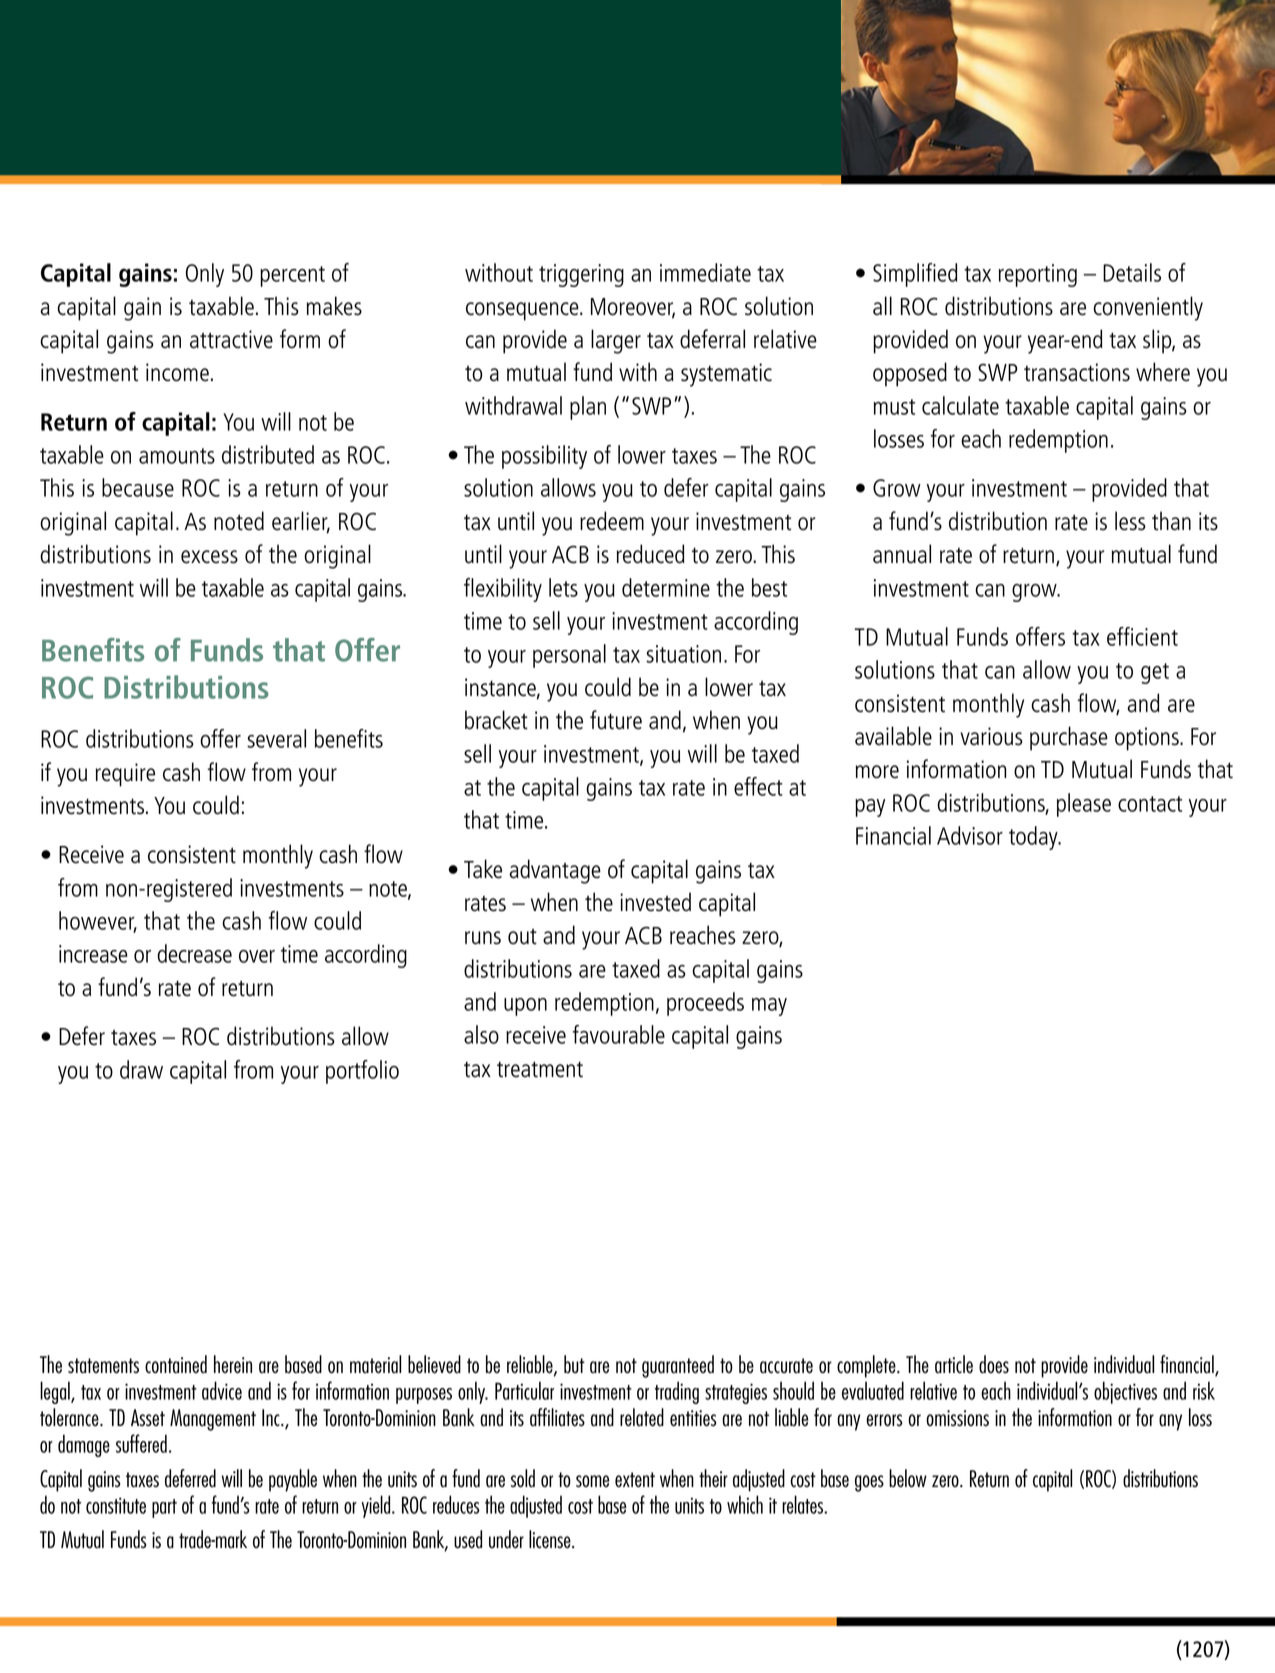 This screenshot has height=1673, width=1275. What do you see at coordinates (1142, 636) in the screenshot?
I see `efficient` at bounding box center [1142, 636].
